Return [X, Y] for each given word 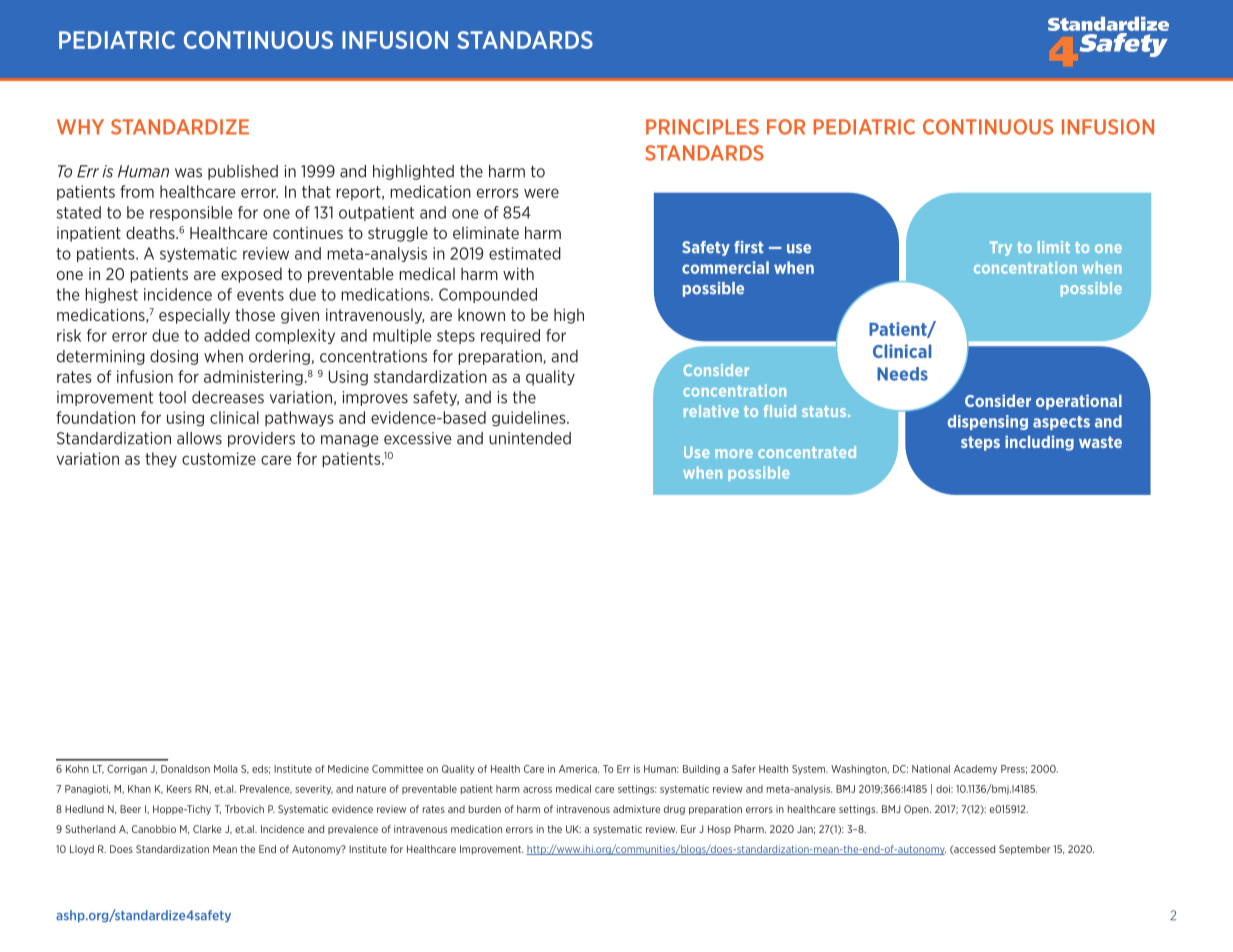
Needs [902, 374]
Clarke [207, 829]
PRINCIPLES [702, 127]
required [510, 336]
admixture [636, 809]
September [1024, 850]
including [1039, 443]
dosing [174, 357]
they [161, 460]
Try [1001, 248]
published [243, 172]
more [734, 453]
